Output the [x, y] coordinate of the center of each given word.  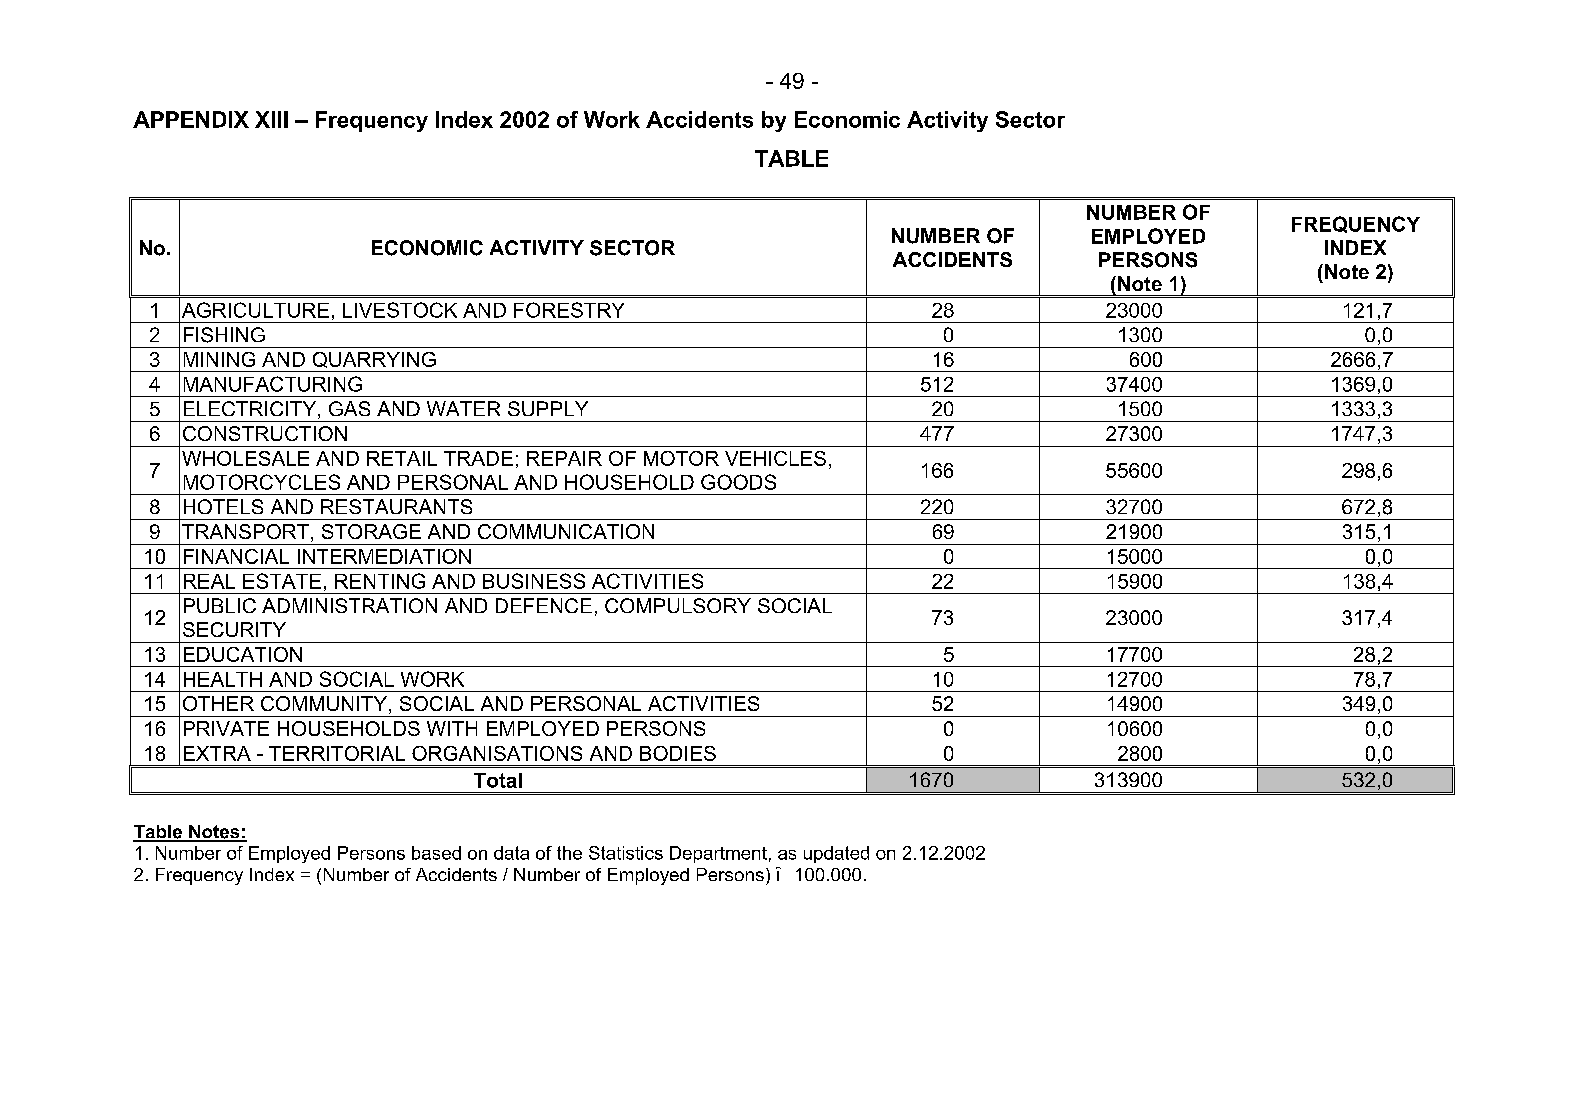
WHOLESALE [245, 458]
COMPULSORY [678, 605]
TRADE [478, 458]
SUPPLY [548, 408]
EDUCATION [243, 654]
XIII [271, 119]
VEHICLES [775, 458]
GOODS [738, 482]
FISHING [224, 335]
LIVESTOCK [400, 310]
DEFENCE [544, 605]
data [511, 853]
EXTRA [217, 753]
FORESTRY [569, 310]
